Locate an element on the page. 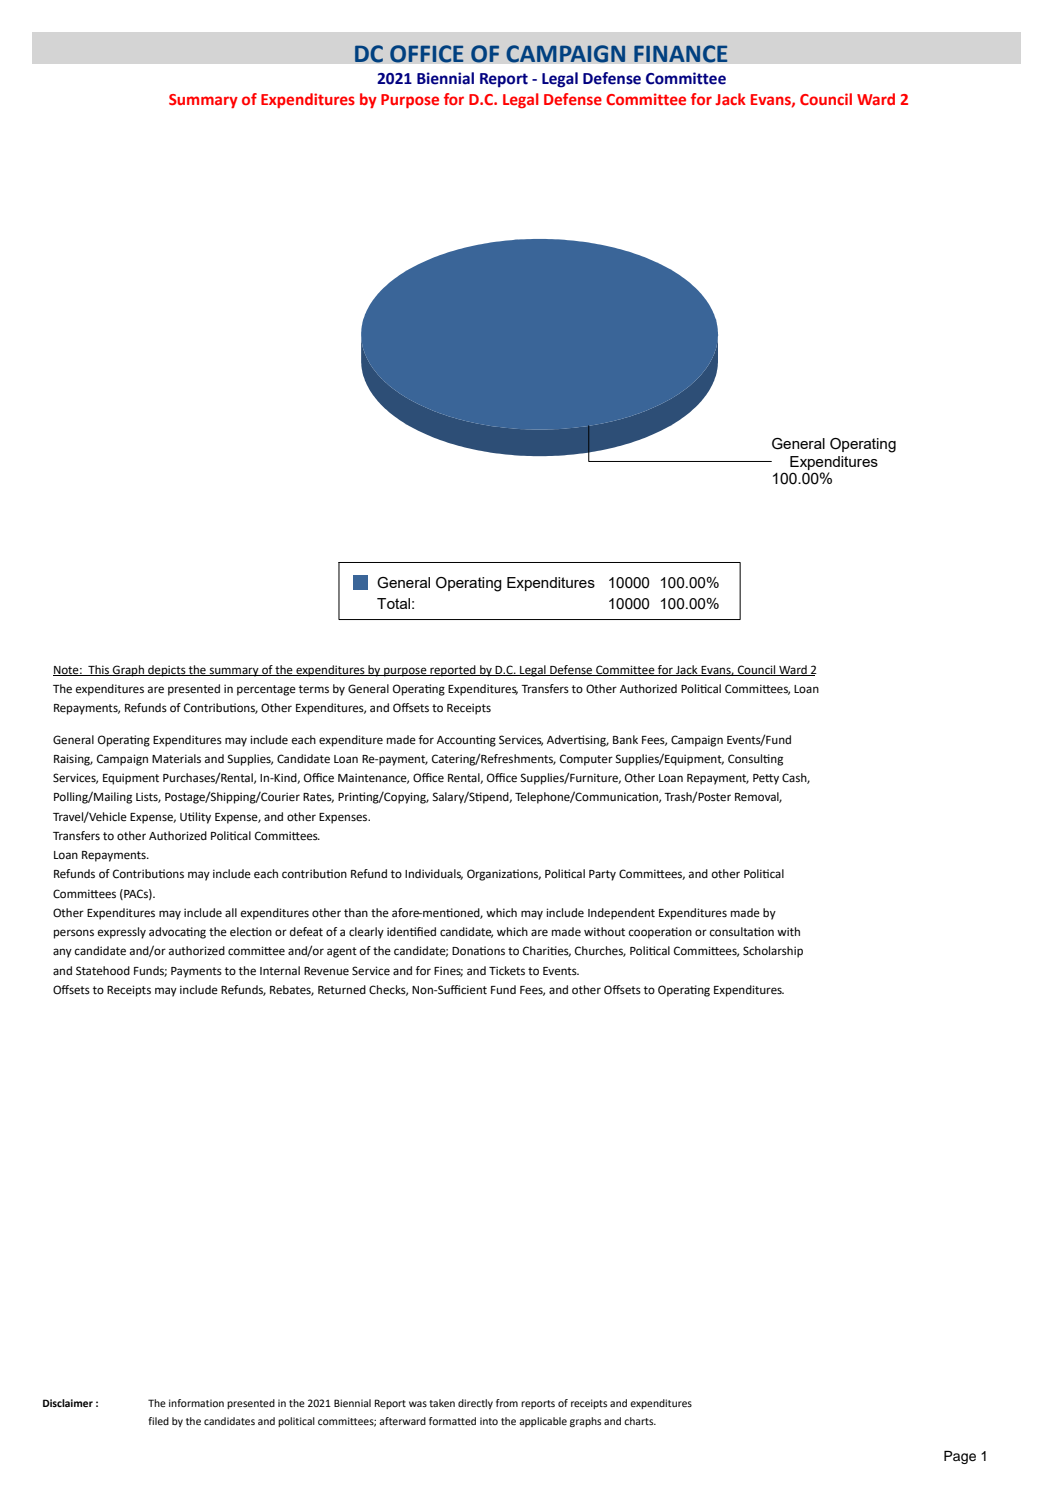  Returned is located at coordinates (342, 990).
